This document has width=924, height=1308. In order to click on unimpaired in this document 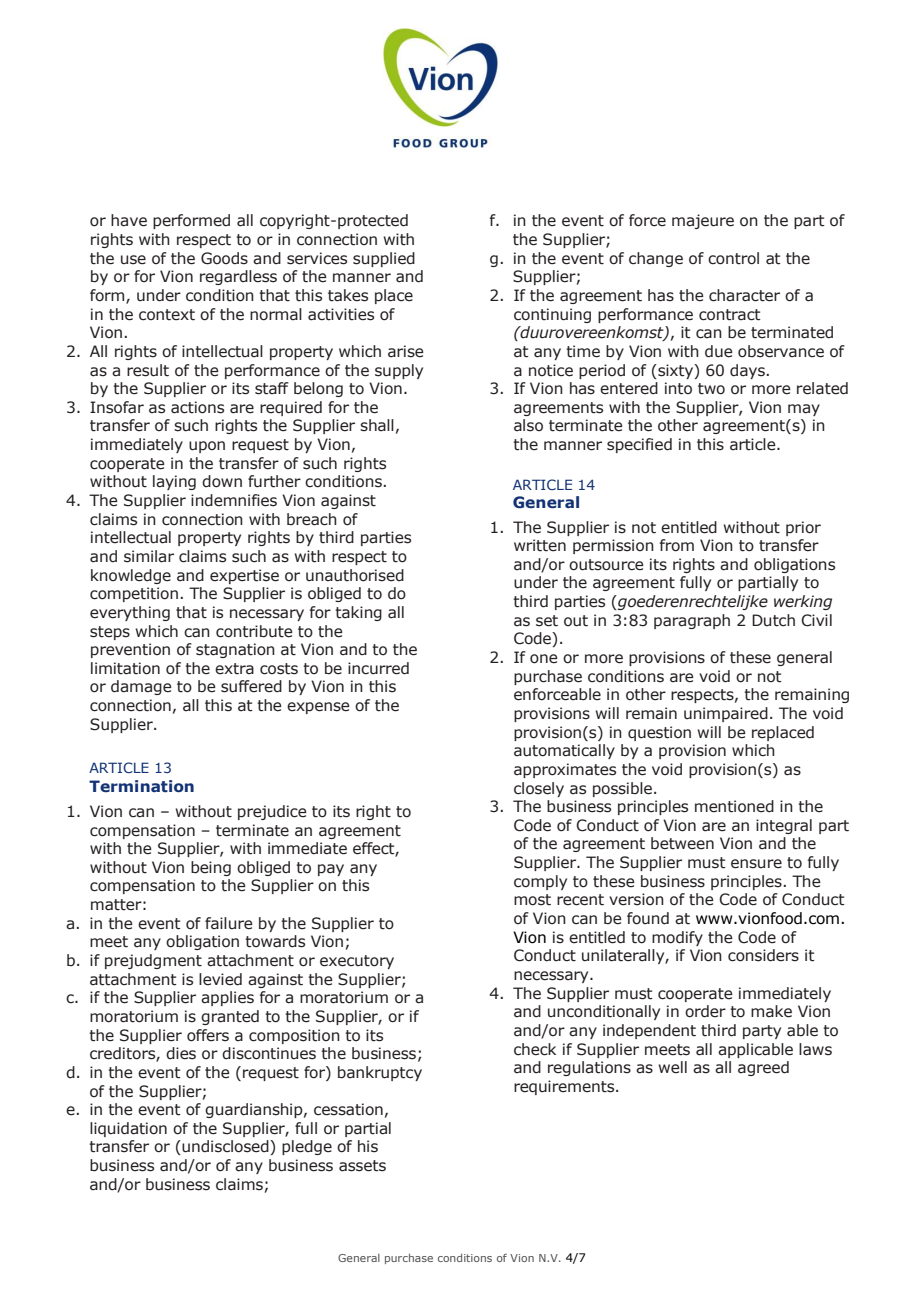, I will do `click(726, 714)`.
